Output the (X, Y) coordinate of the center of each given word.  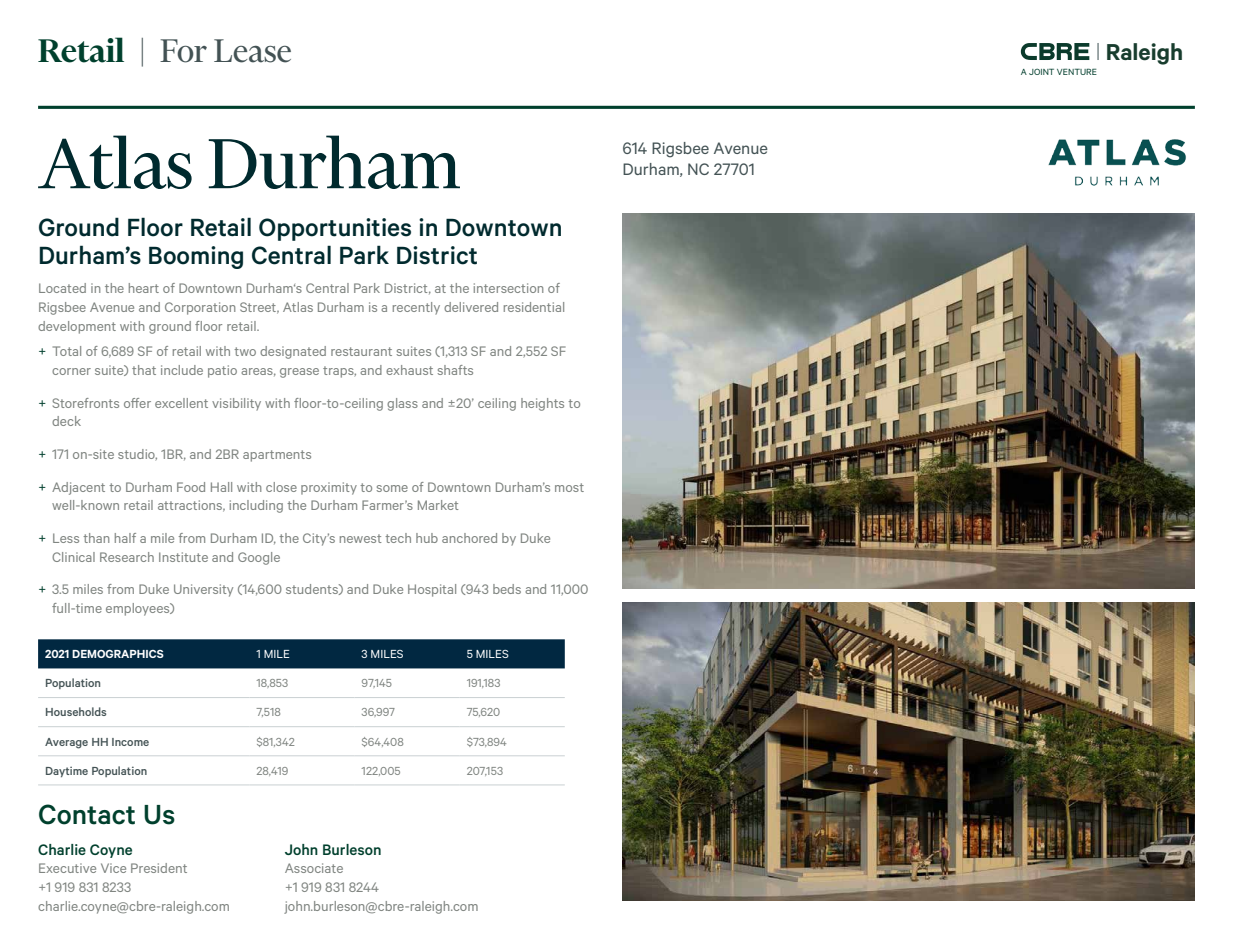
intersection (508, 288)
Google (259, 558)
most (569, 487)
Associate (314, 868)
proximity (329, 488)
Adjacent (78, 488)
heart (144, 288)
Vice (113, 868)
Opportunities (335, 229)
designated (293, 352)
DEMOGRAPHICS (118, 654)
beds (507, 589)
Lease (252, 51)
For (183, 51)
